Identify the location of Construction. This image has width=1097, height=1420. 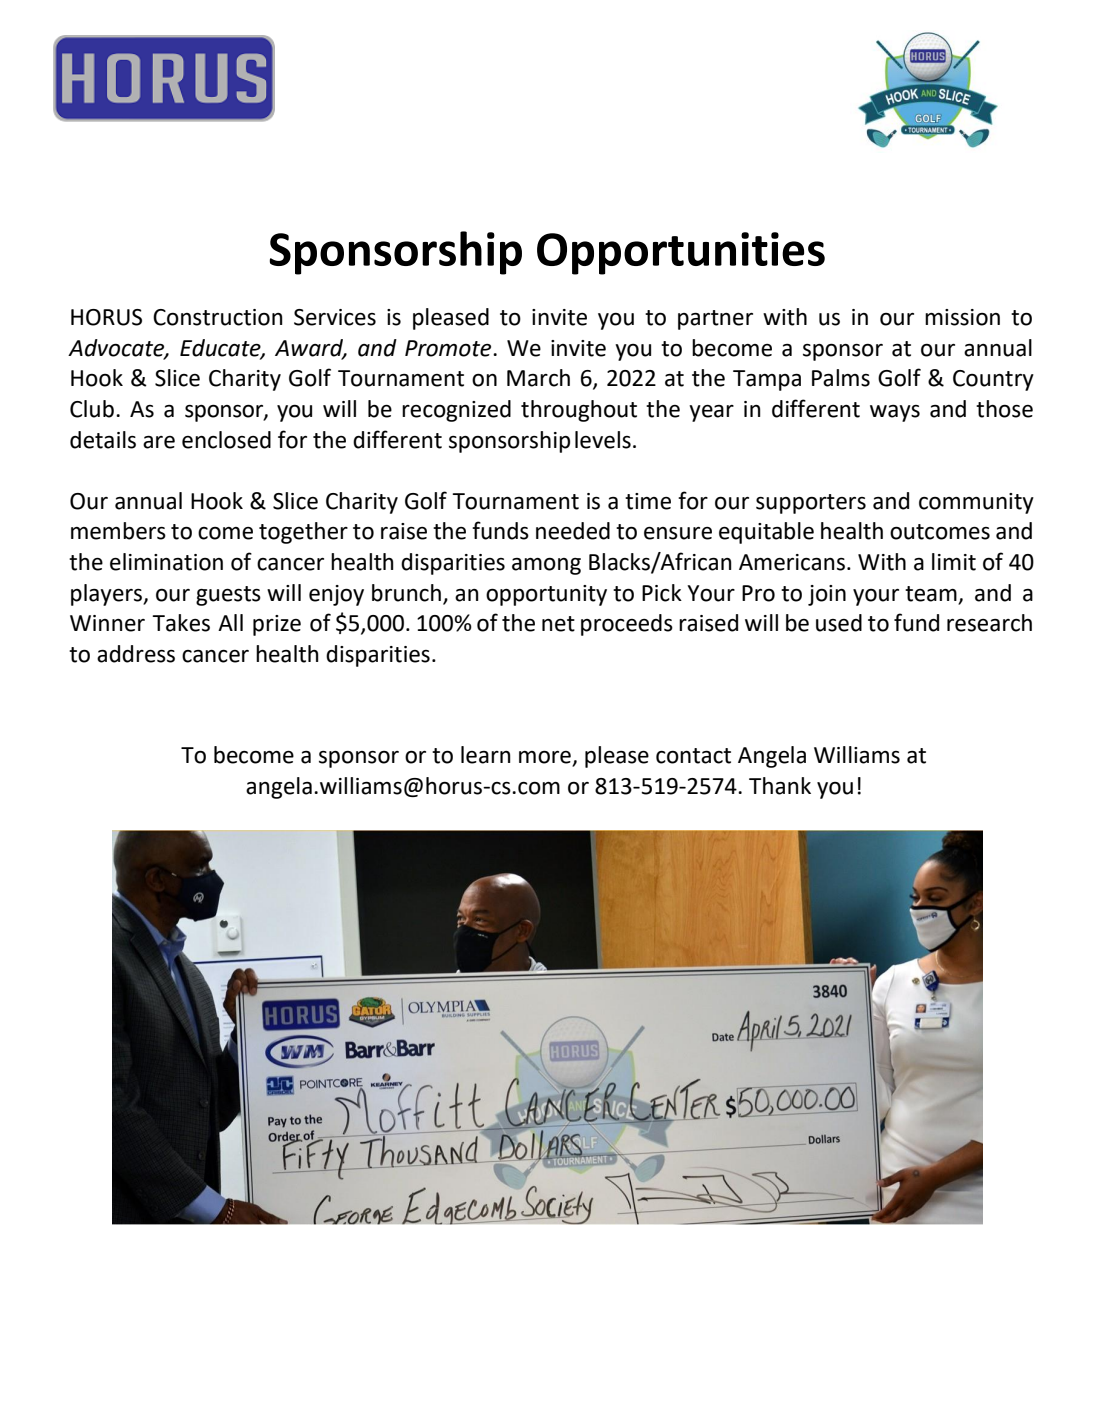
(218, 317).
